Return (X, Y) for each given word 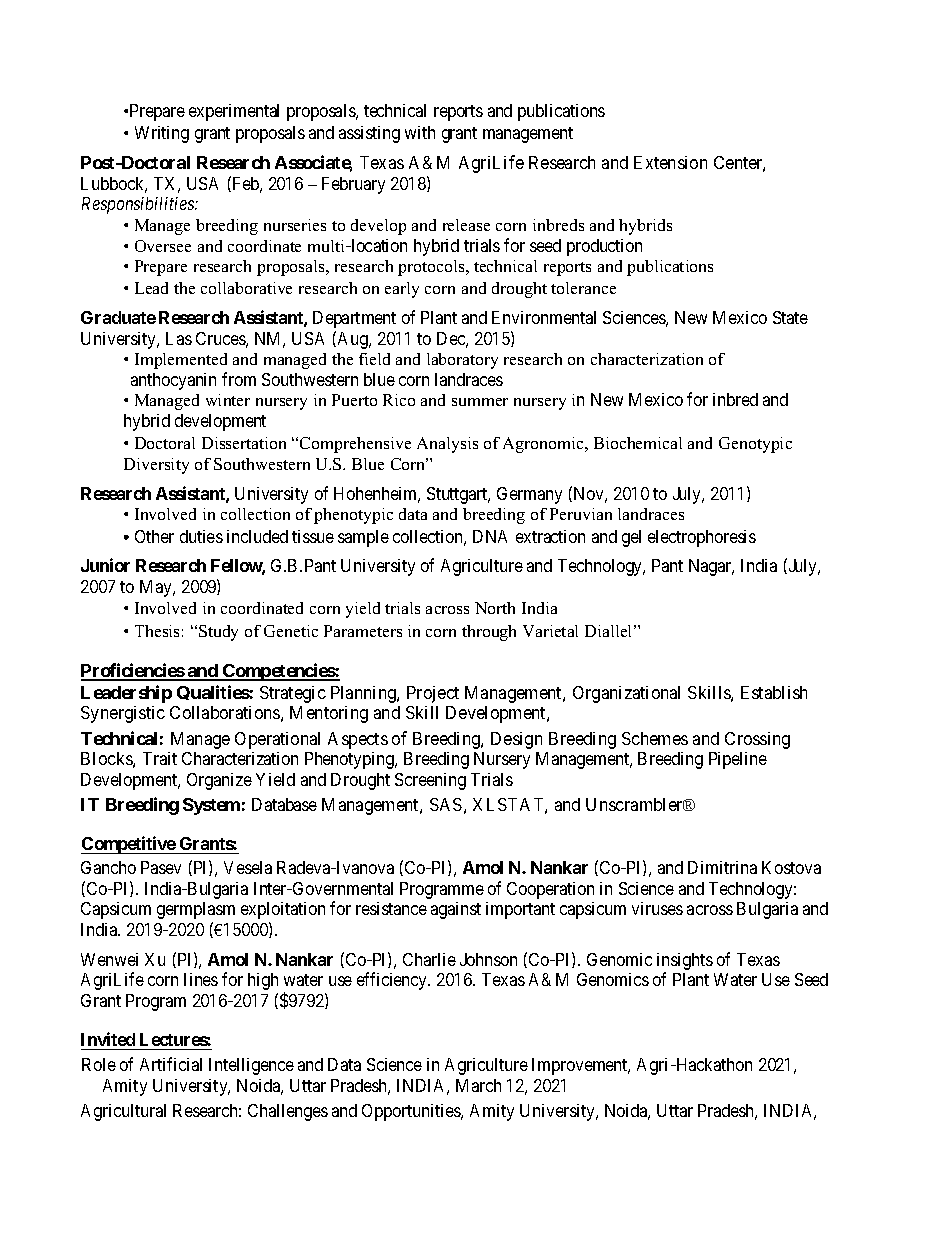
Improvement (581, 1066)
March (478, 1085)
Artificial (171, 1064)
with (420, 132)
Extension (670, 162)
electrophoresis (702, 538)
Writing (162, 134)
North (495, 608)
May (157, 588)
